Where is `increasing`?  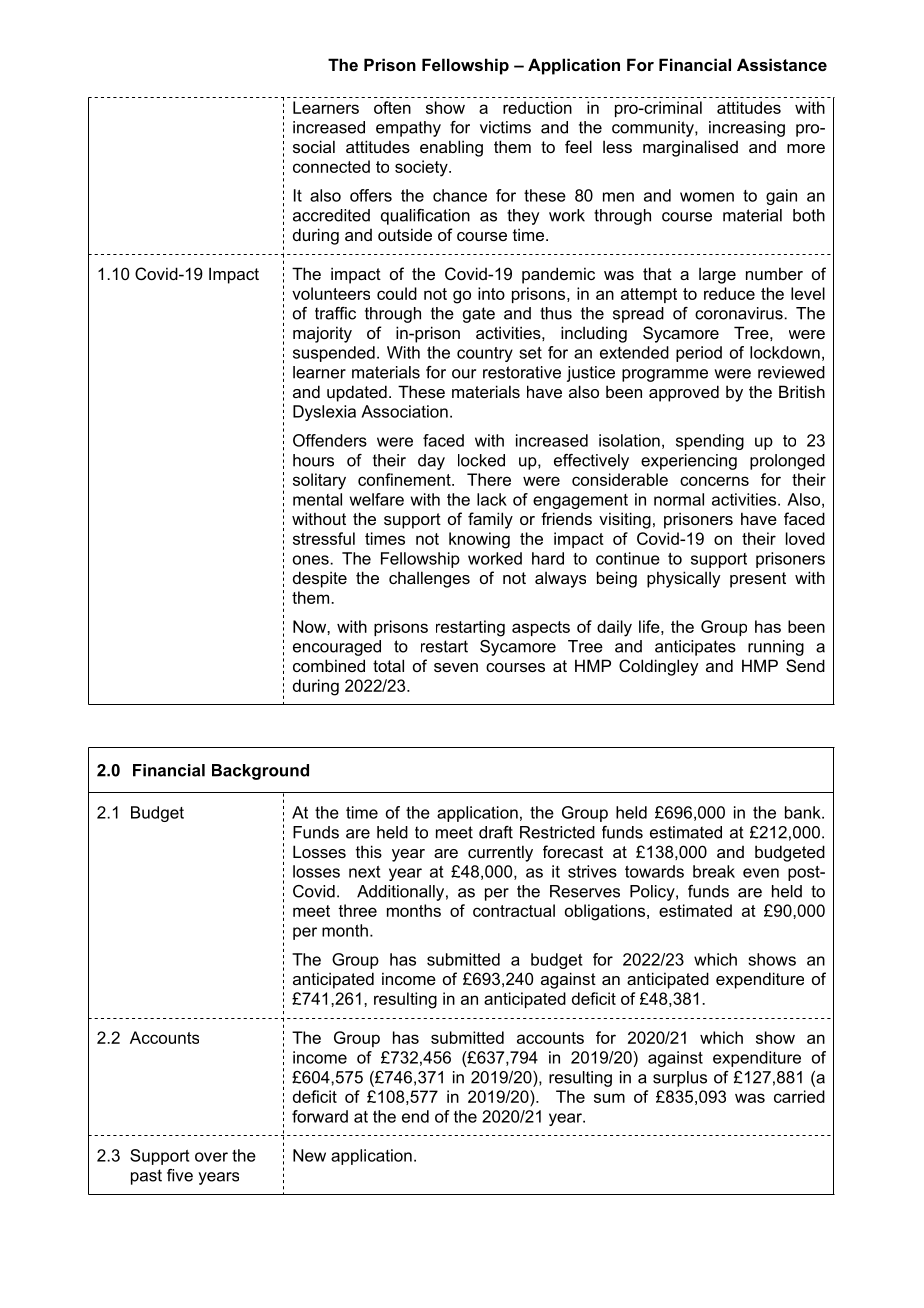
increasing is located at coordinates (747, 129).
